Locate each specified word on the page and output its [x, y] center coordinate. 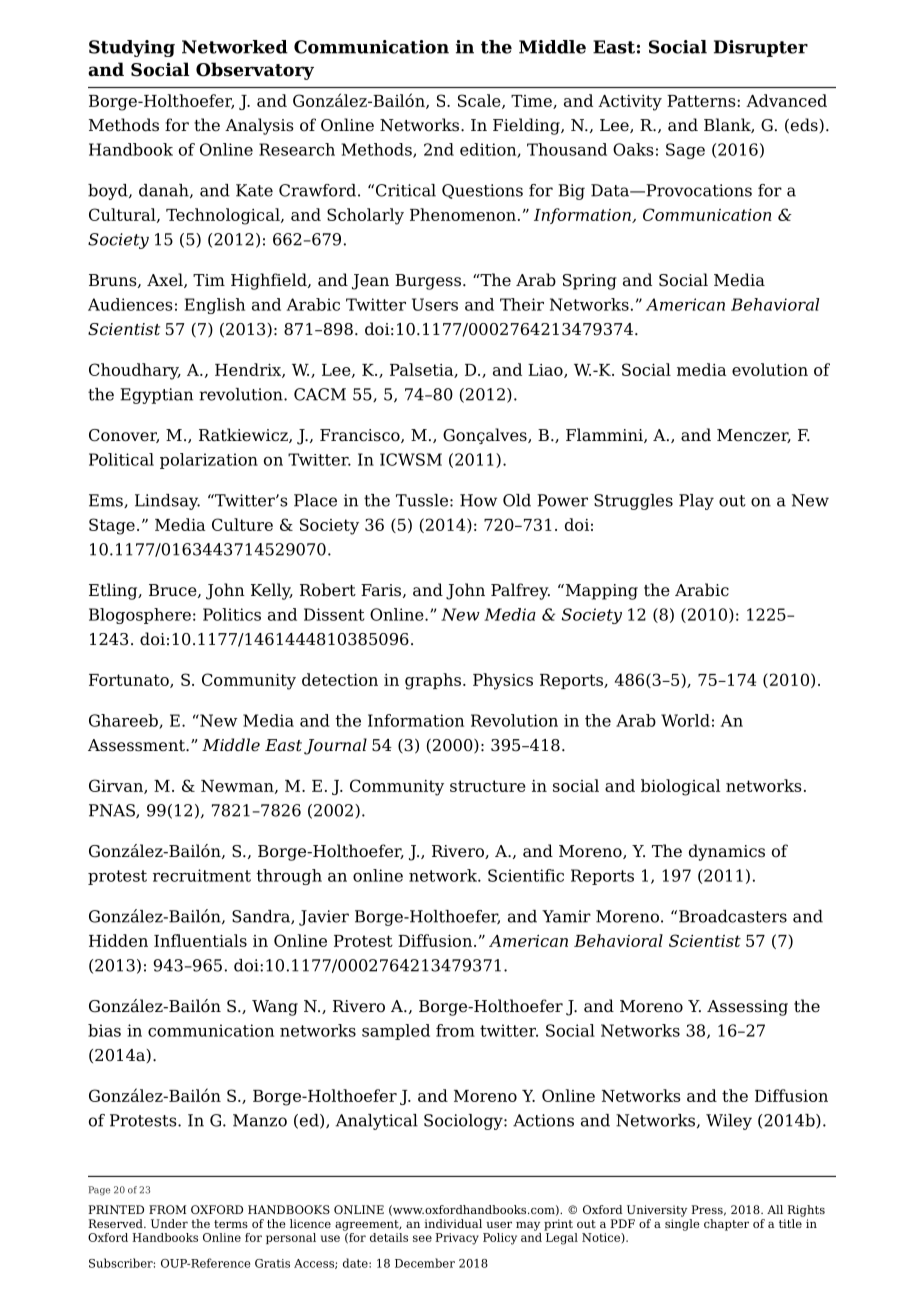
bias [104, 1030]
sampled [396, 1032]
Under [169, 1223]
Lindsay [167, 502]
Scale [480, 101]
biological [680, 787]
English [215, 306]
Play [696, 502]
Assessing [747, 1008]
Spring [590, 282]
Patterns [702, 101]
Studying [132, 48]
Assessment [137, 745]
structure [488, 786]
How [478, 500]
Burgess [428, 282]
